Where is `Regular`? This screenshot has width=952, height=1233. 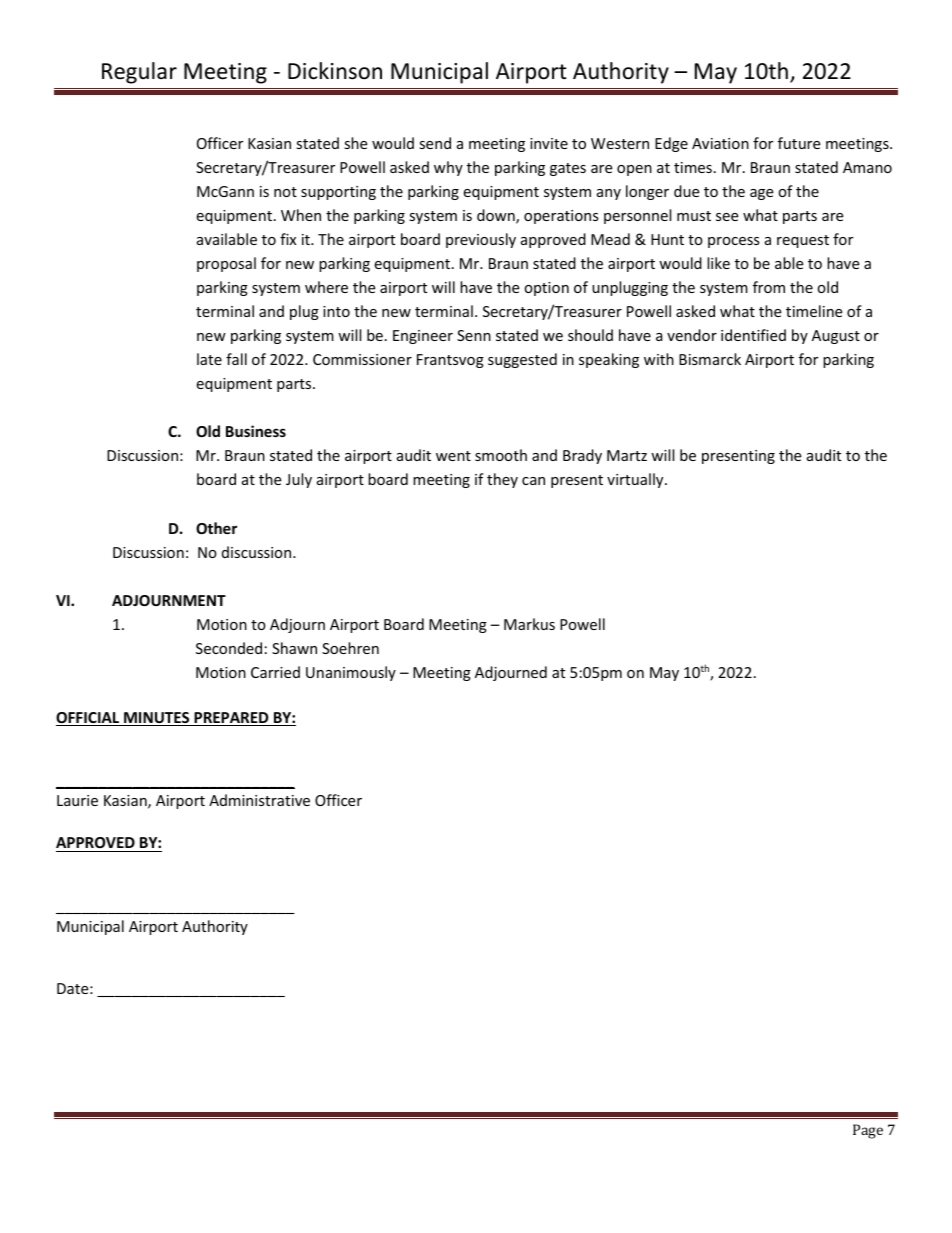
Regular is located at coordinates (139, 73).
